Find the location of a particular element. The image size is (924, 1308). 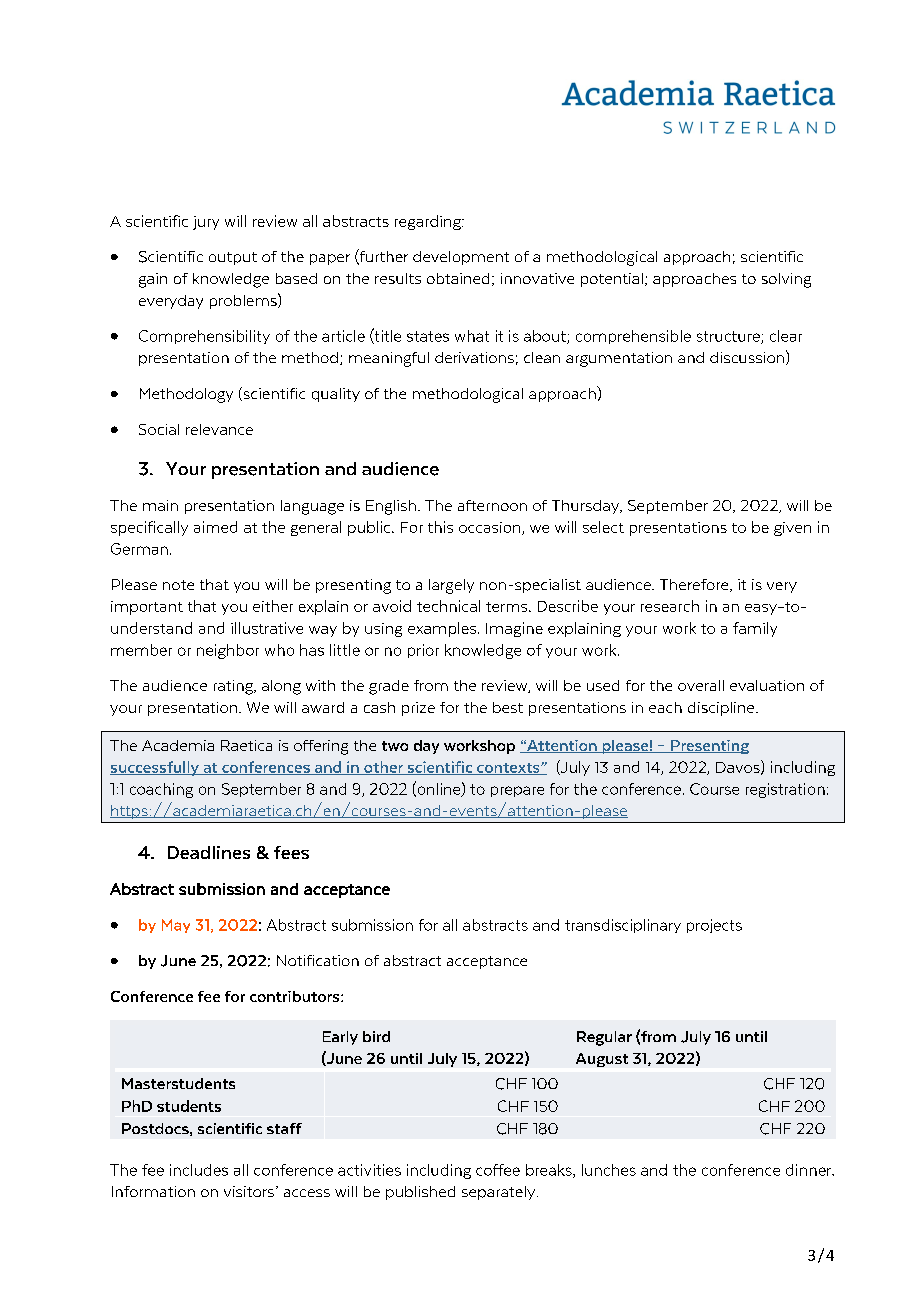

includes is located at coordinates (199, 1170).
